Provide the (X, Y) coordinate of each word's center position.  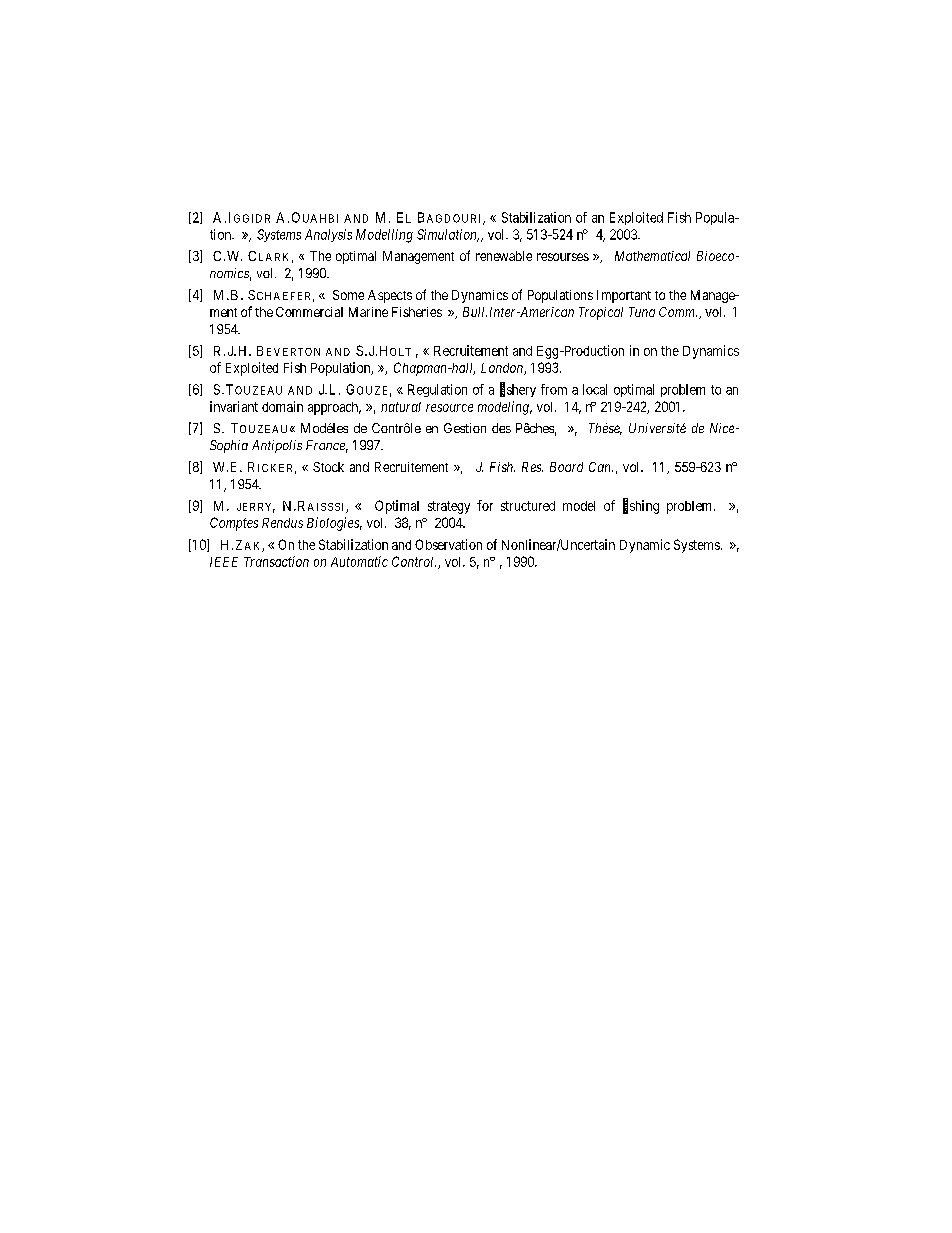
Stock (328, 467)
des (501, 428)
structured (528, 506)
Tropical (601, 313)
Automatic (359, 561)
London (503, 369)
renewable (504, 256)
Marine (368, 312)
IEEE (224, 562)
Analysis (328, 235)
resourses (563, 257)
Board (566, 467)
